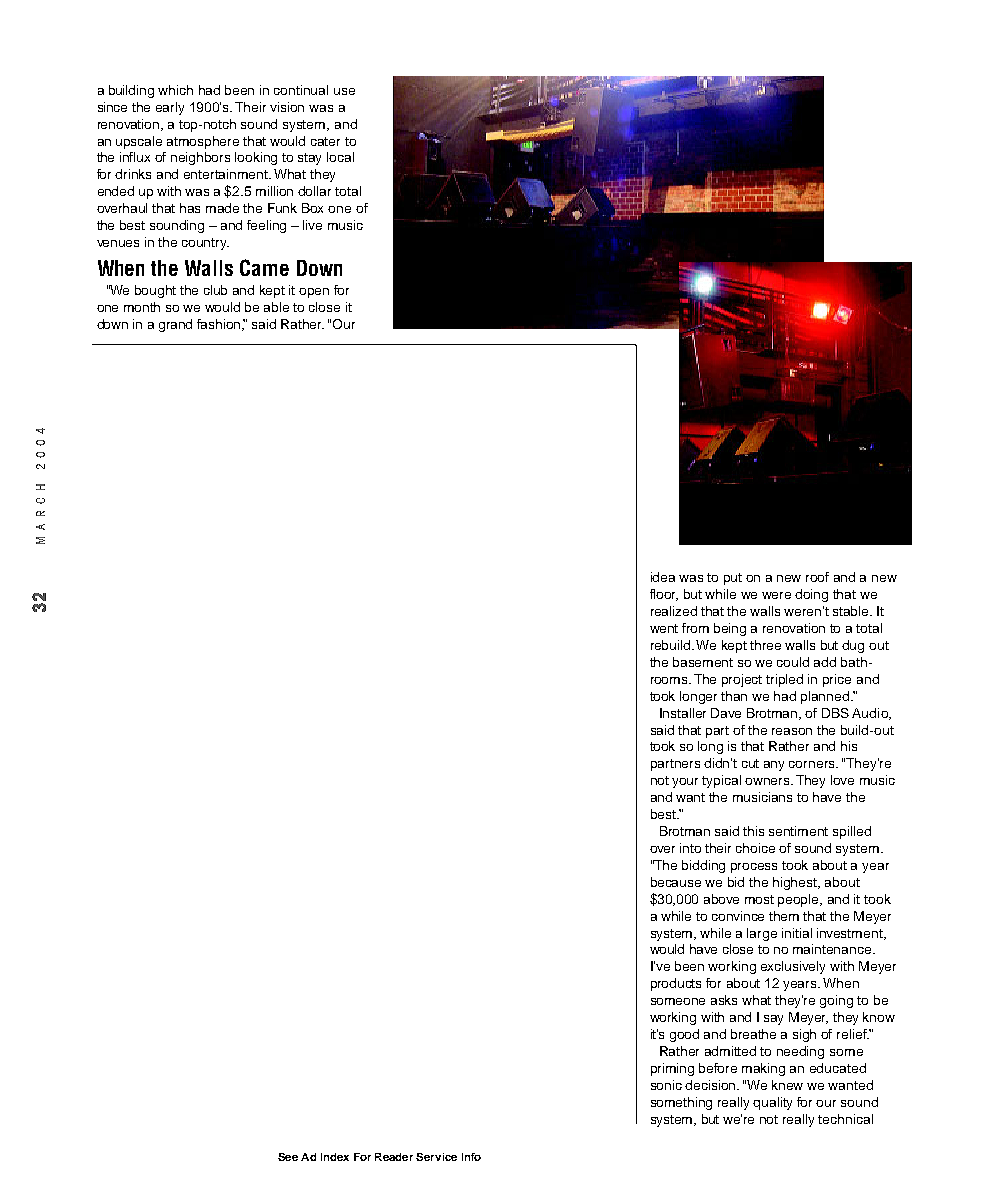 The image size is (996, 1204). I want to click on local, so click(340, 157).
